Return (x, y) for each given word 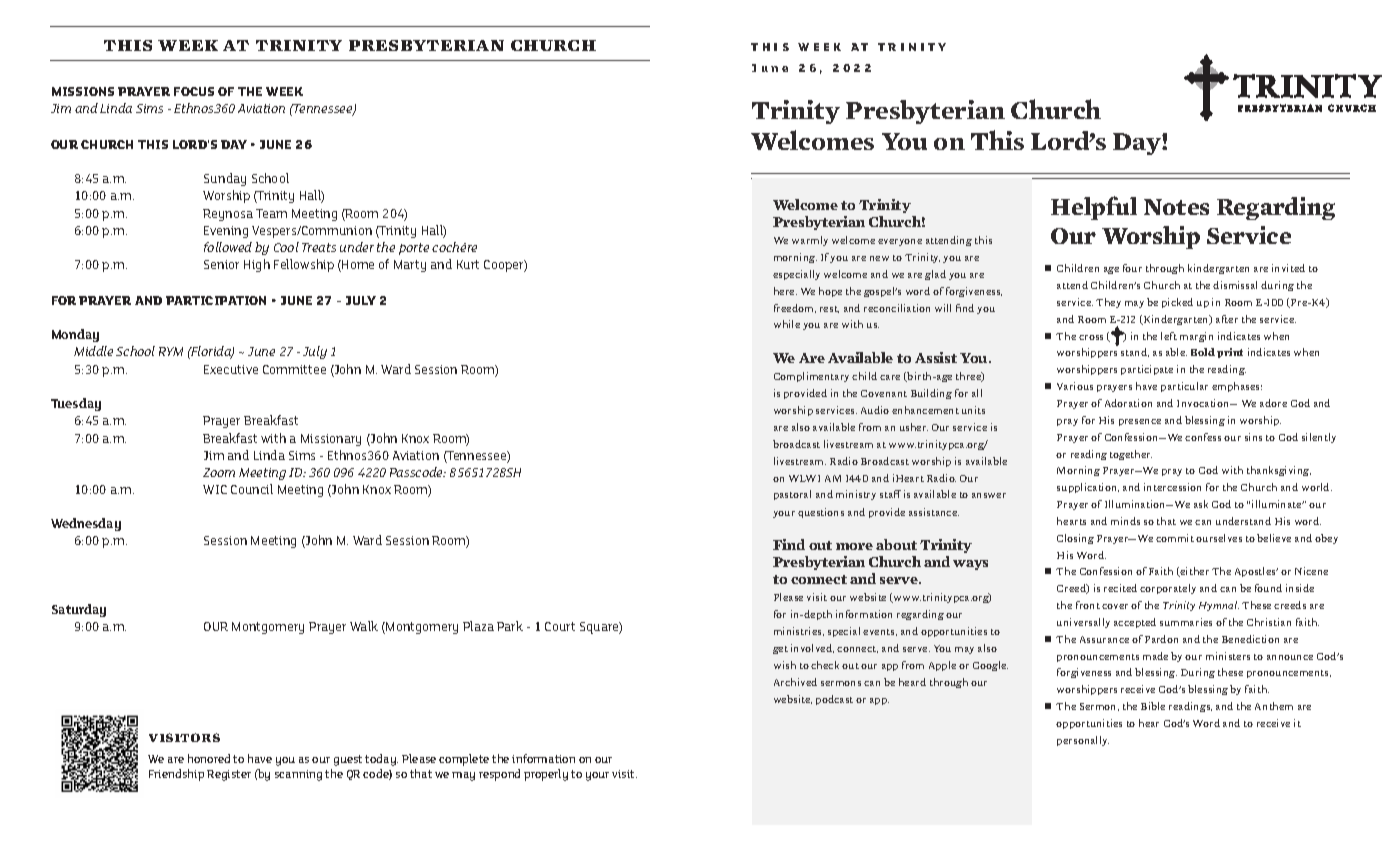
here (785, 291)
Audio (875, 410)
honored (209, 758)
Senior (221, 264)
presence (1140, 422)
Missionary (331, 440)
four (1132, 268)
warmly (810, 241)
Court (560, 626)
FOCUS (194, 91)
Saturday (79, 610)
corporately (1168, 589)
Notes (1176, 207)
